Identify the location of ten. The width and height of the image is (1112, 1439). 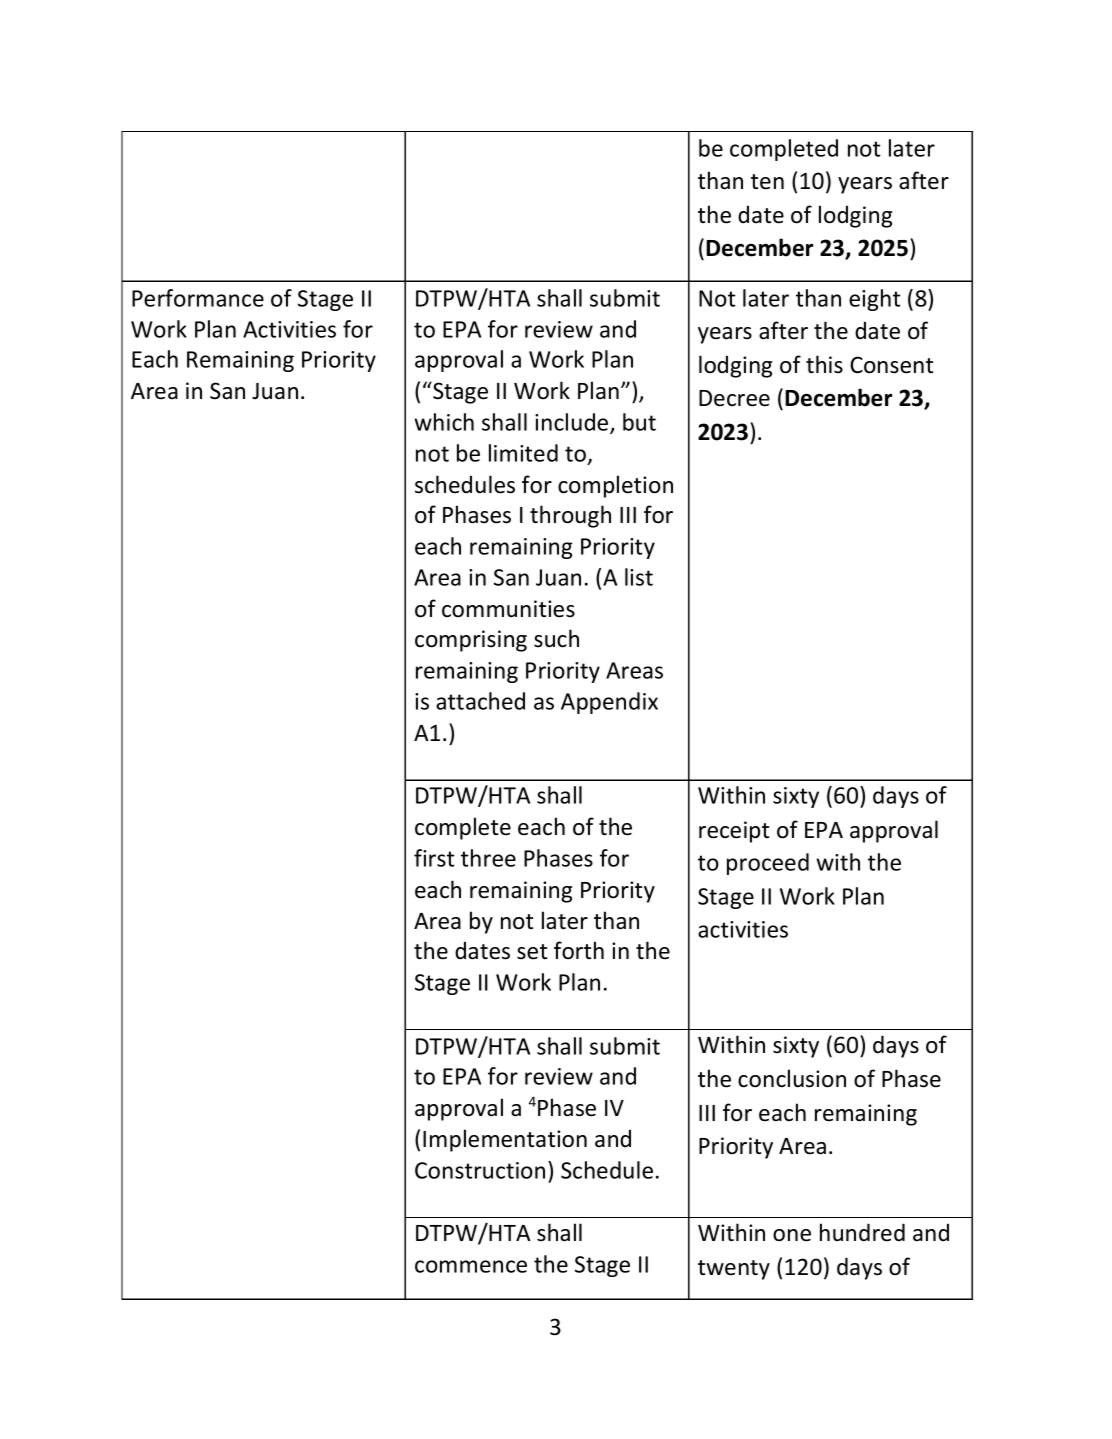
(767, 182).
